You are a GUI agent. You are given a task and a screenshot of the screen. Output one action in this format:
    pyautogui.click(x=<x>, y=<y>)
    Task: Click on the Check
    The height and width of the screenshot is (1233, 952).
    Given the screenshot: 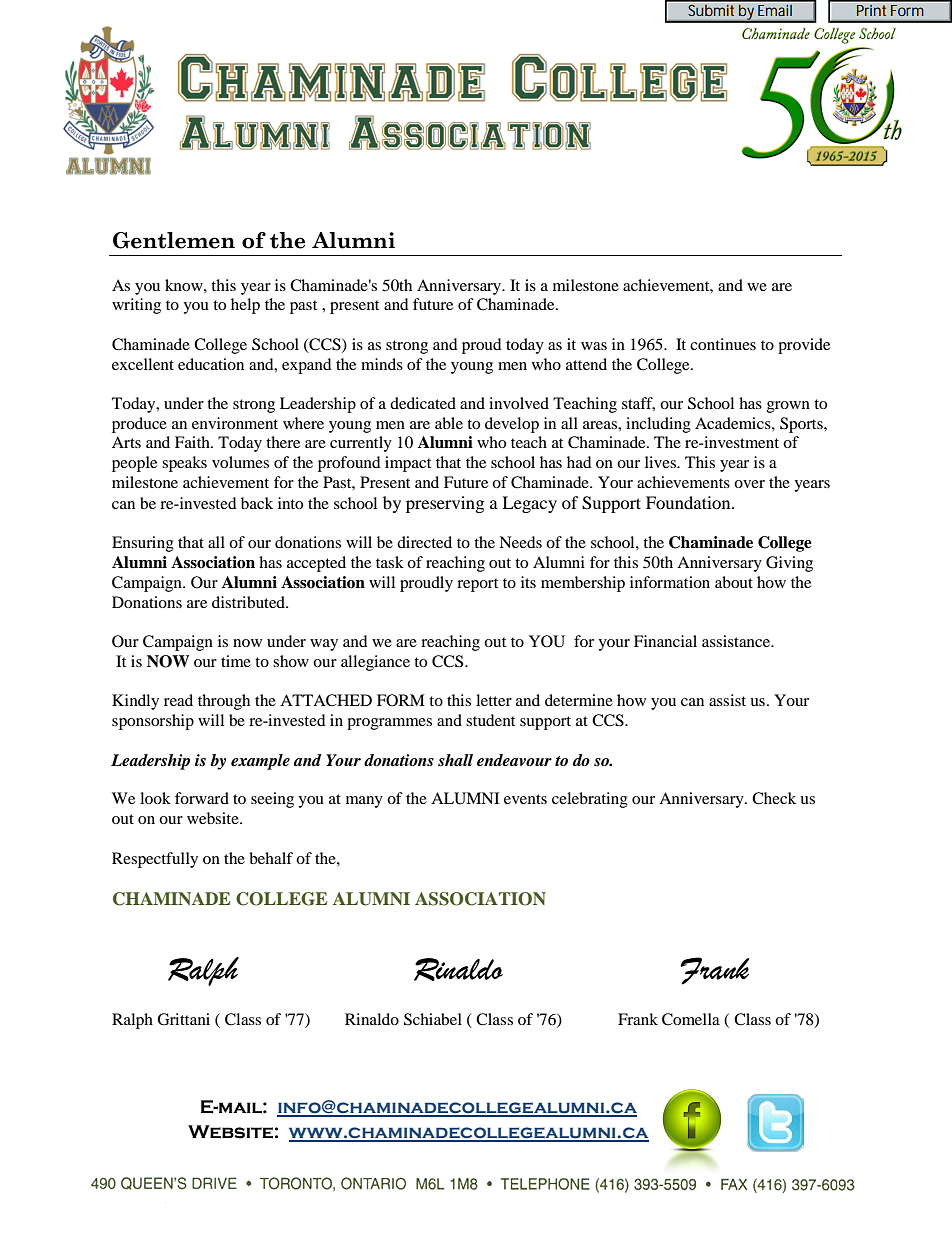 What is the action you would take?
    pyautogui.click(x=774, y=798)
